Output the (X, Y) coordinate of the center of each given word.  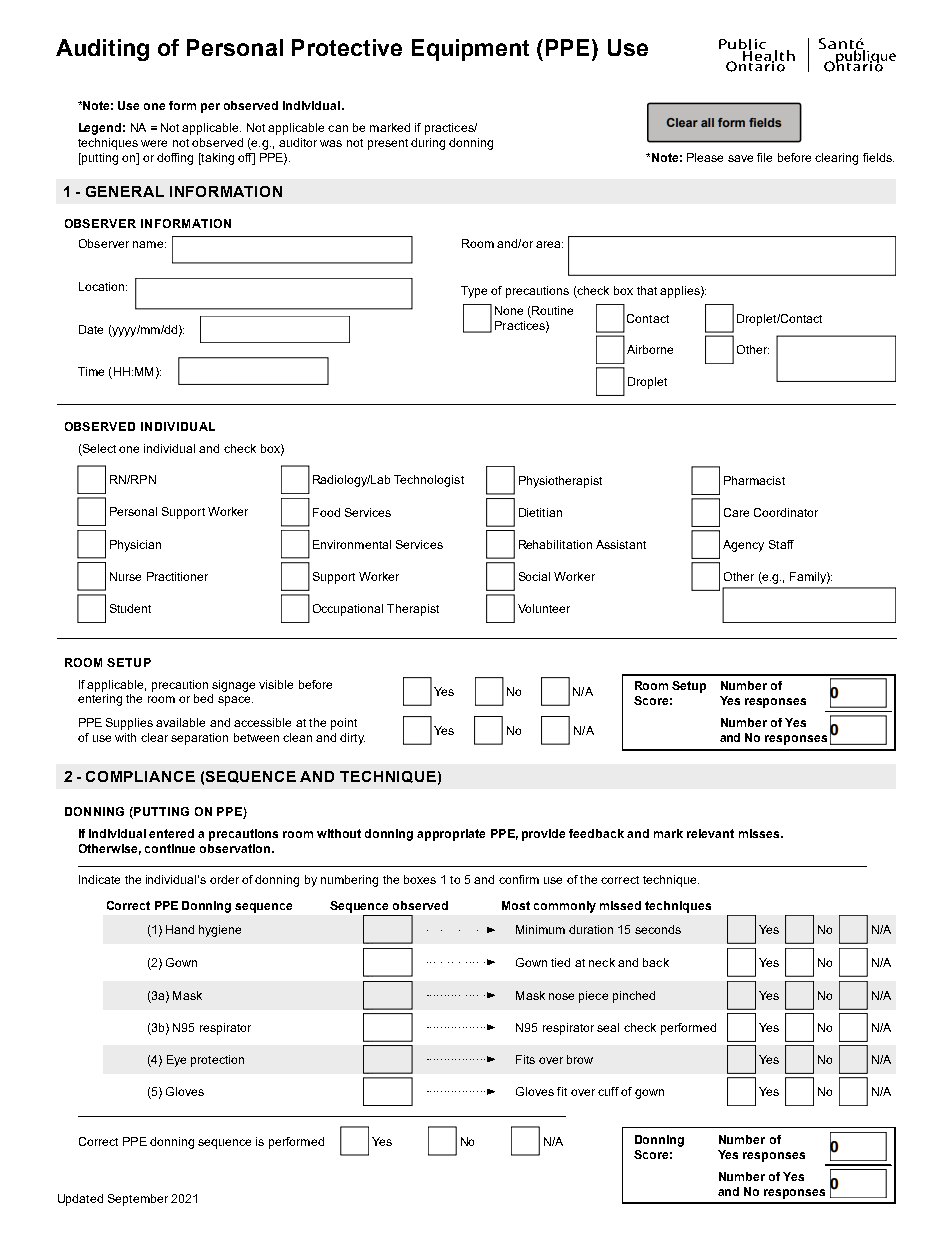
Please (705, 157)
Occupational (348, 610)
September (138, 1200)
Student (130, 608)
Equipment (470, 50)
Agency (743, 546)
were (154, 143)
